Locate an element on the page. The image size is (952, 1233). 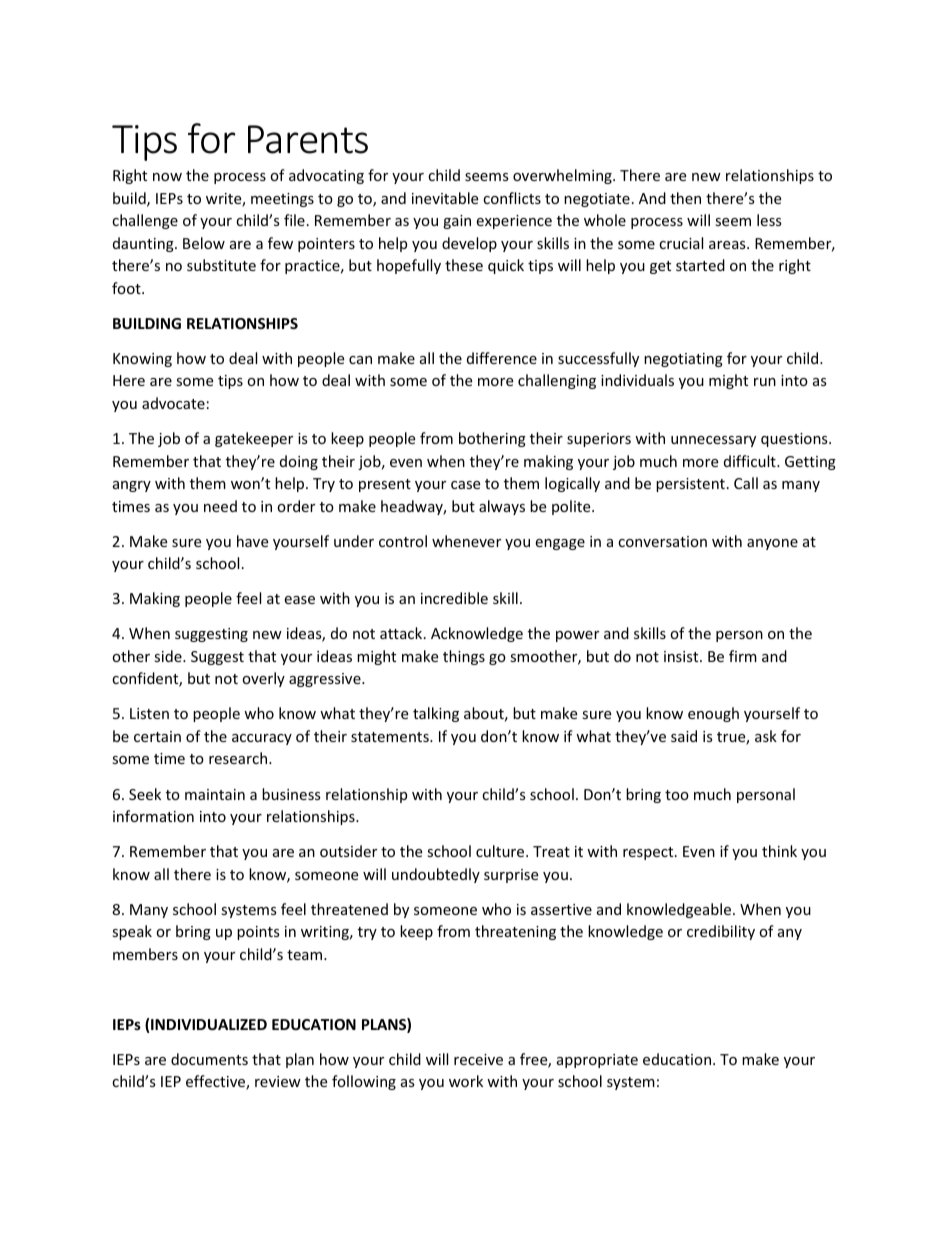
run is located at coordinates (765, 382).
